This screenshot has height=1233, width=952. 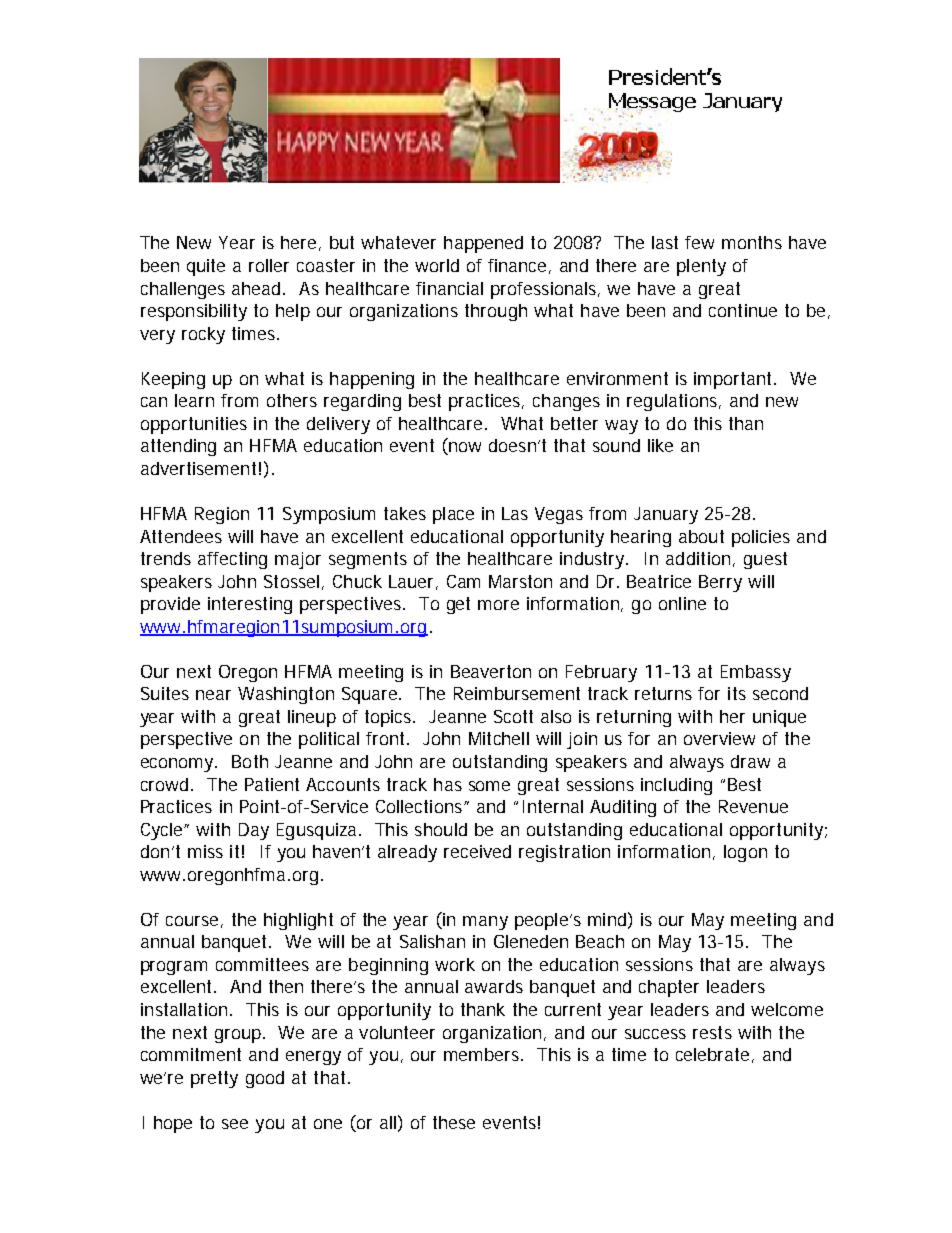 I want to click on Day, so click(x=254, y=831).
